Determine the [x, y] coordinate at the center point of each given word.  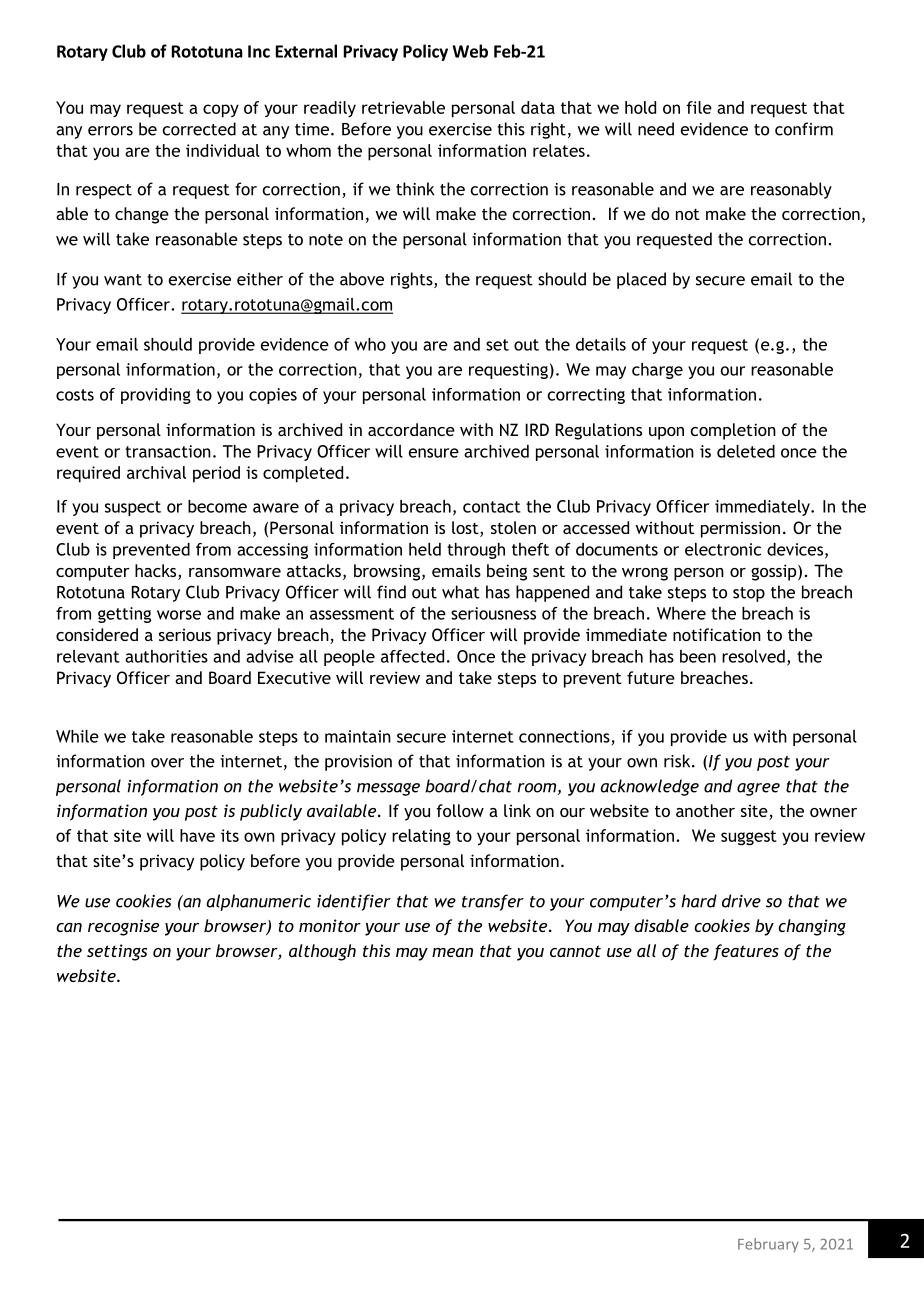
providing [156, 396]
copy [221, 111]
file [699, 107]
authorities [166, 656]
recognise [123, 927]
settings [117, 952]
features [746, 952]
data [538, 107]
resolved [753, 656]
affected [412, 656]
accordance [411, 429]
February [768, 1245]
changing [812, 927]
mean [452, 952]
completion [733, 431]
